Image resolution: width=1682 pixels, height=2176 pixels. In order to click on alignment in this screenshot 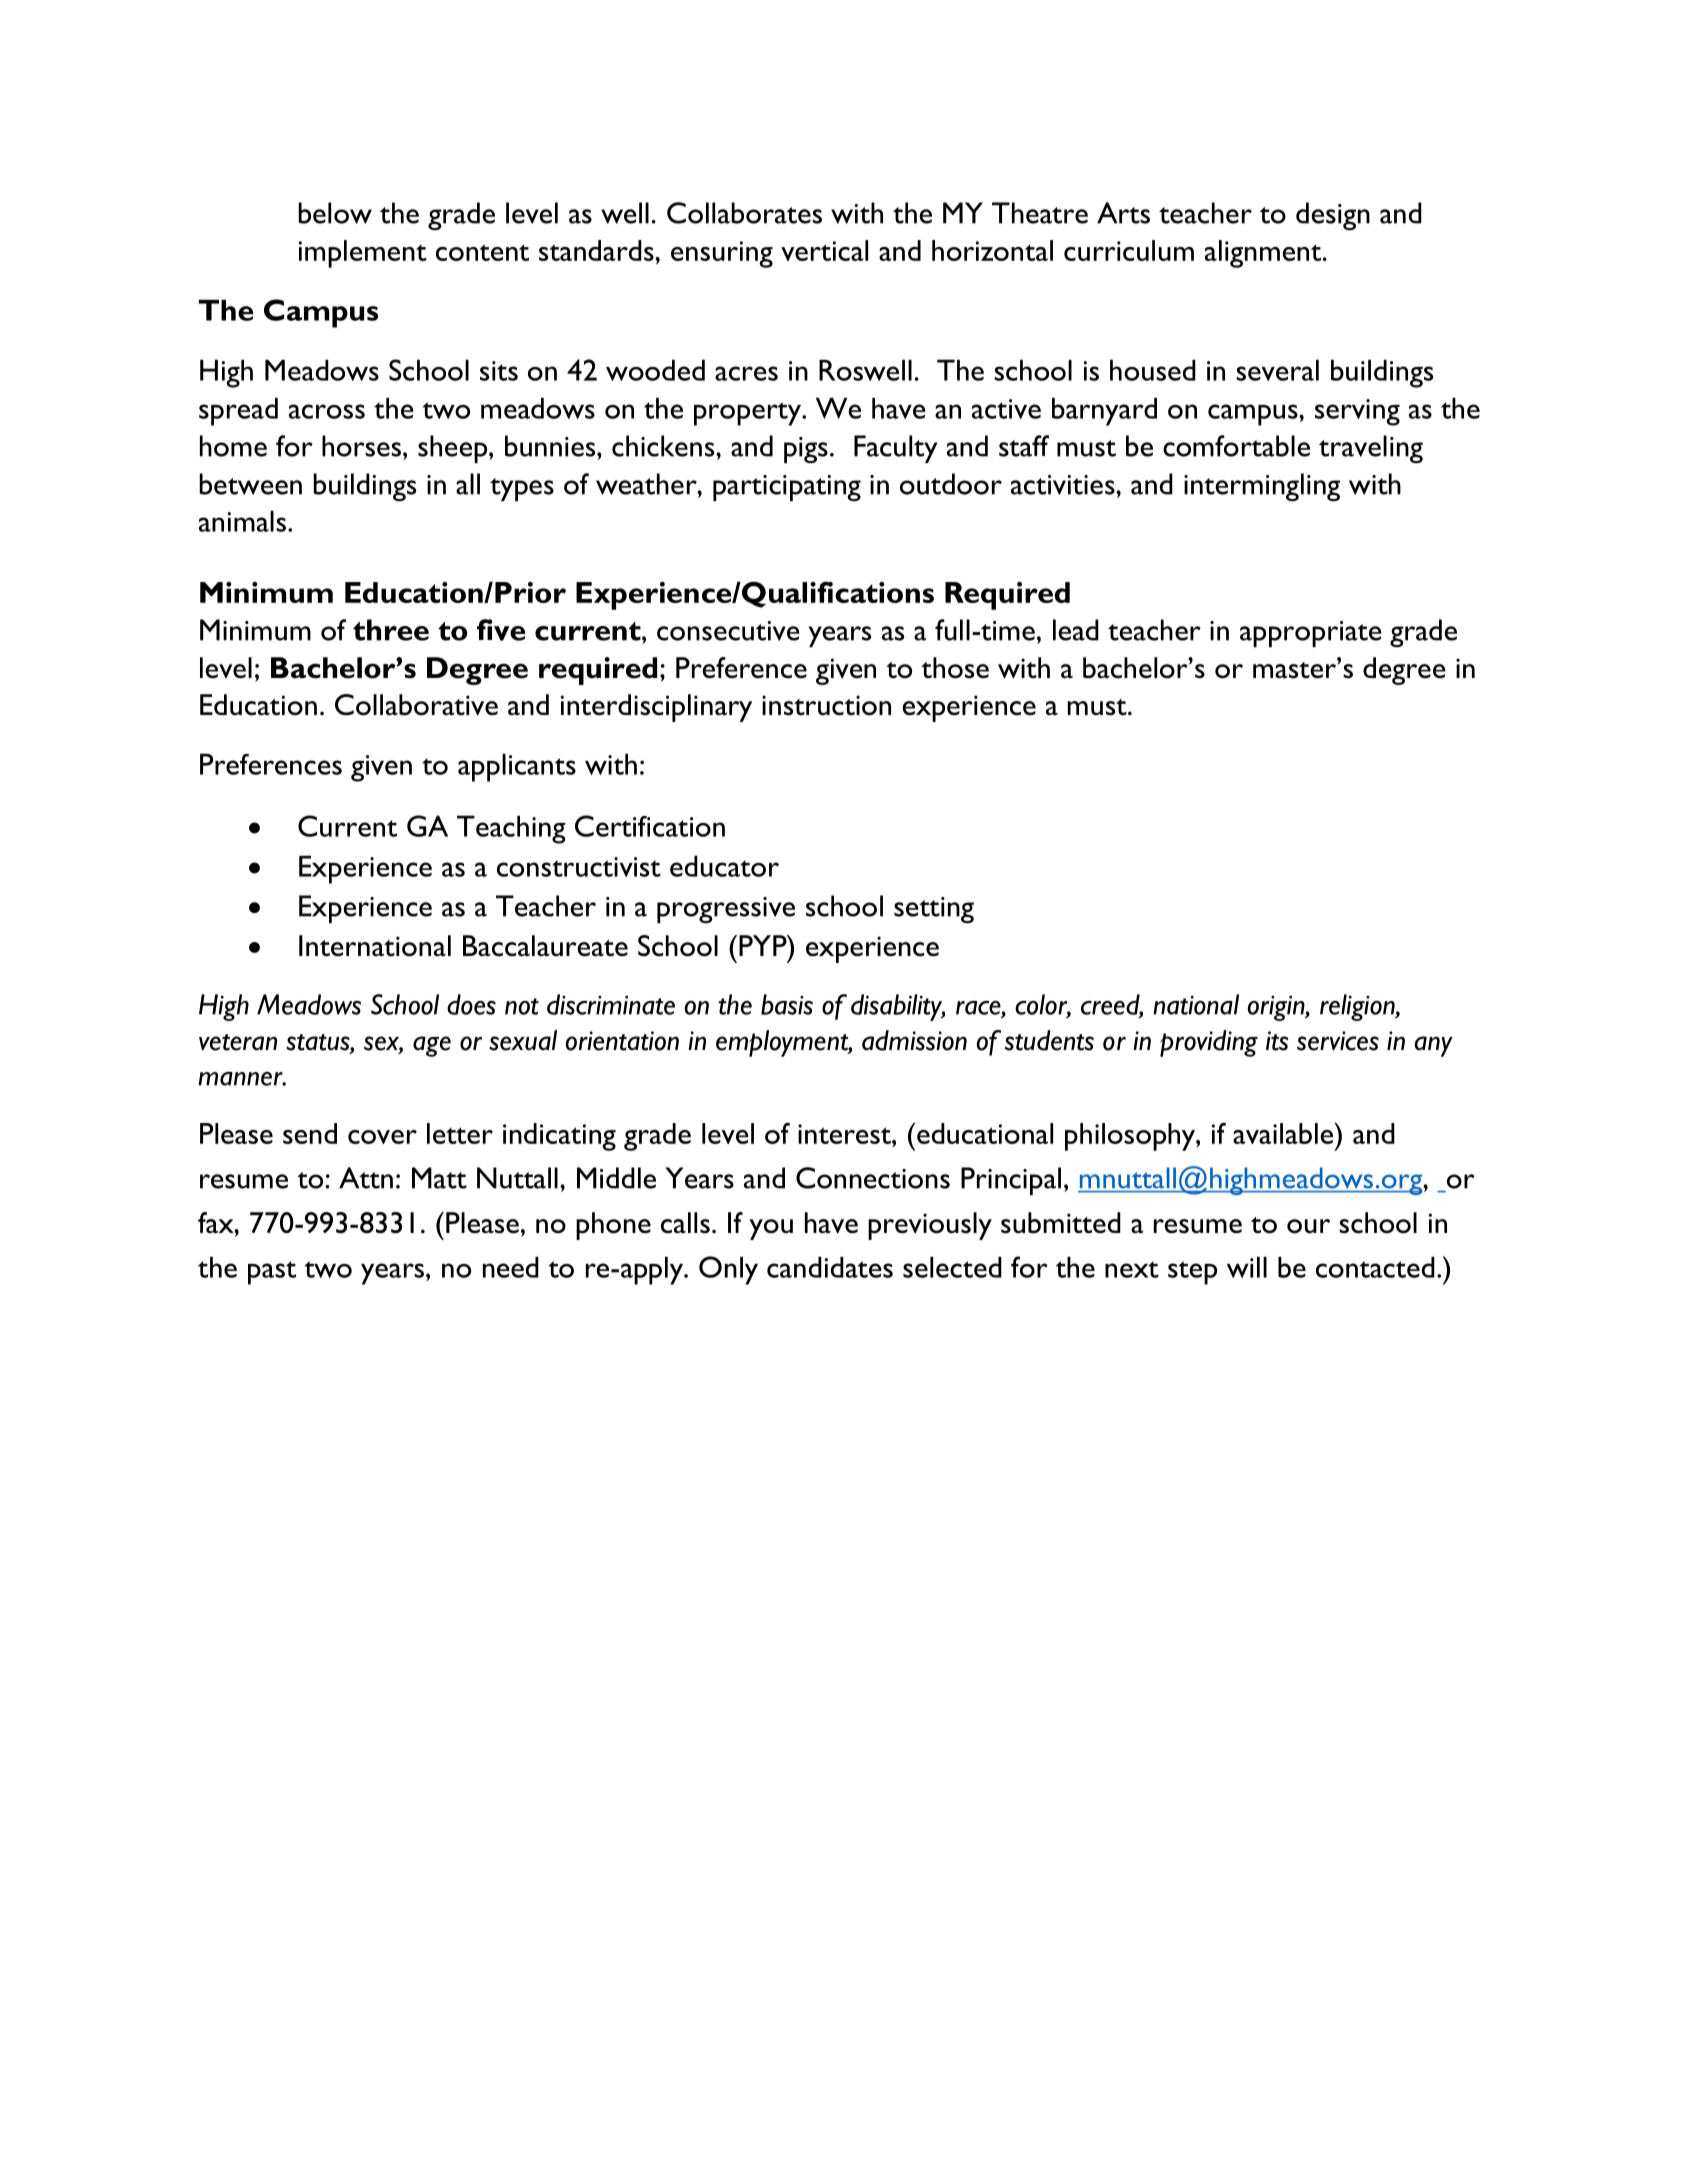, I will do `click(1263, 254)`.
